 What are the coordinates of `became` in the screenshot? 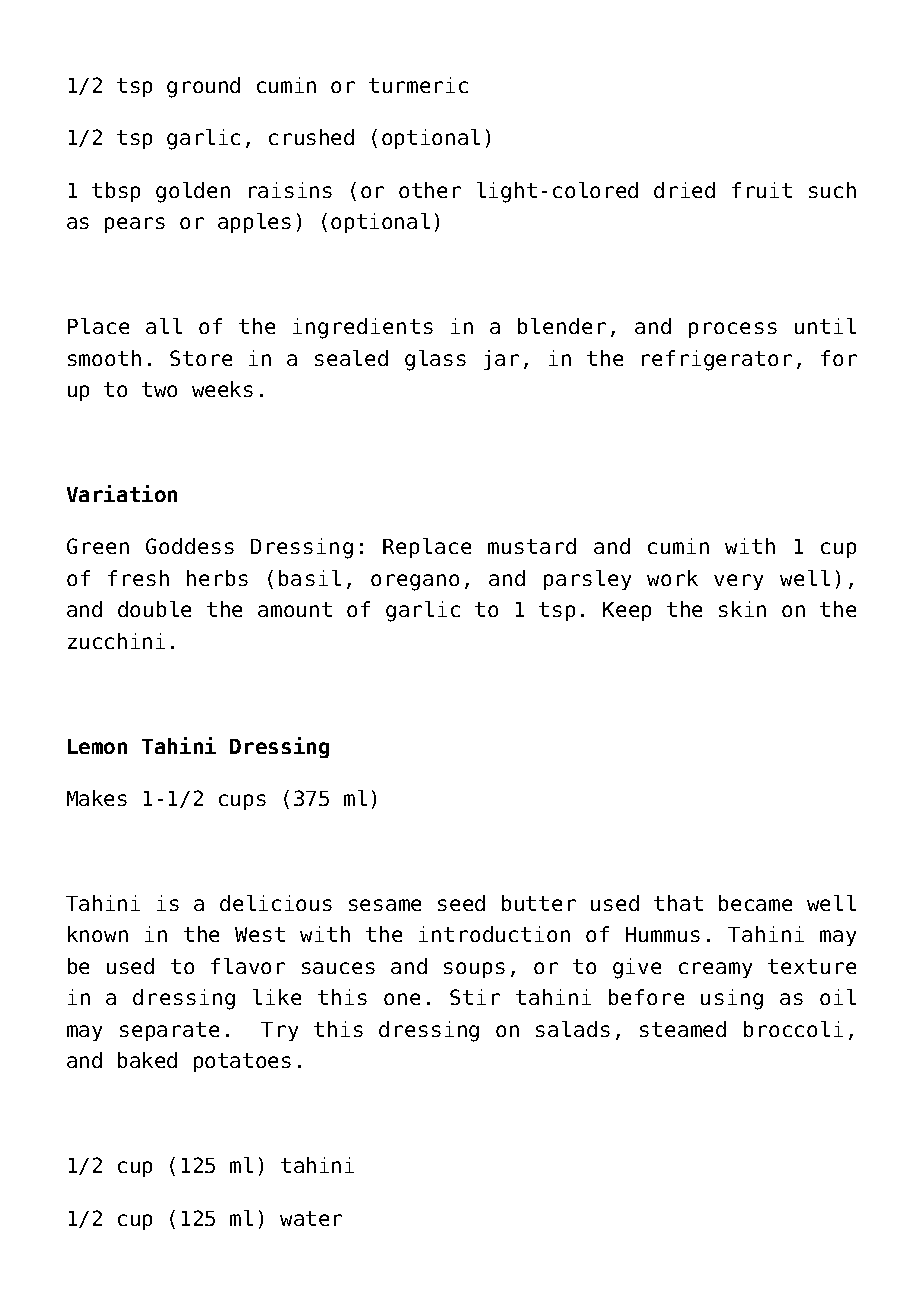 It's located at (755, 903).
